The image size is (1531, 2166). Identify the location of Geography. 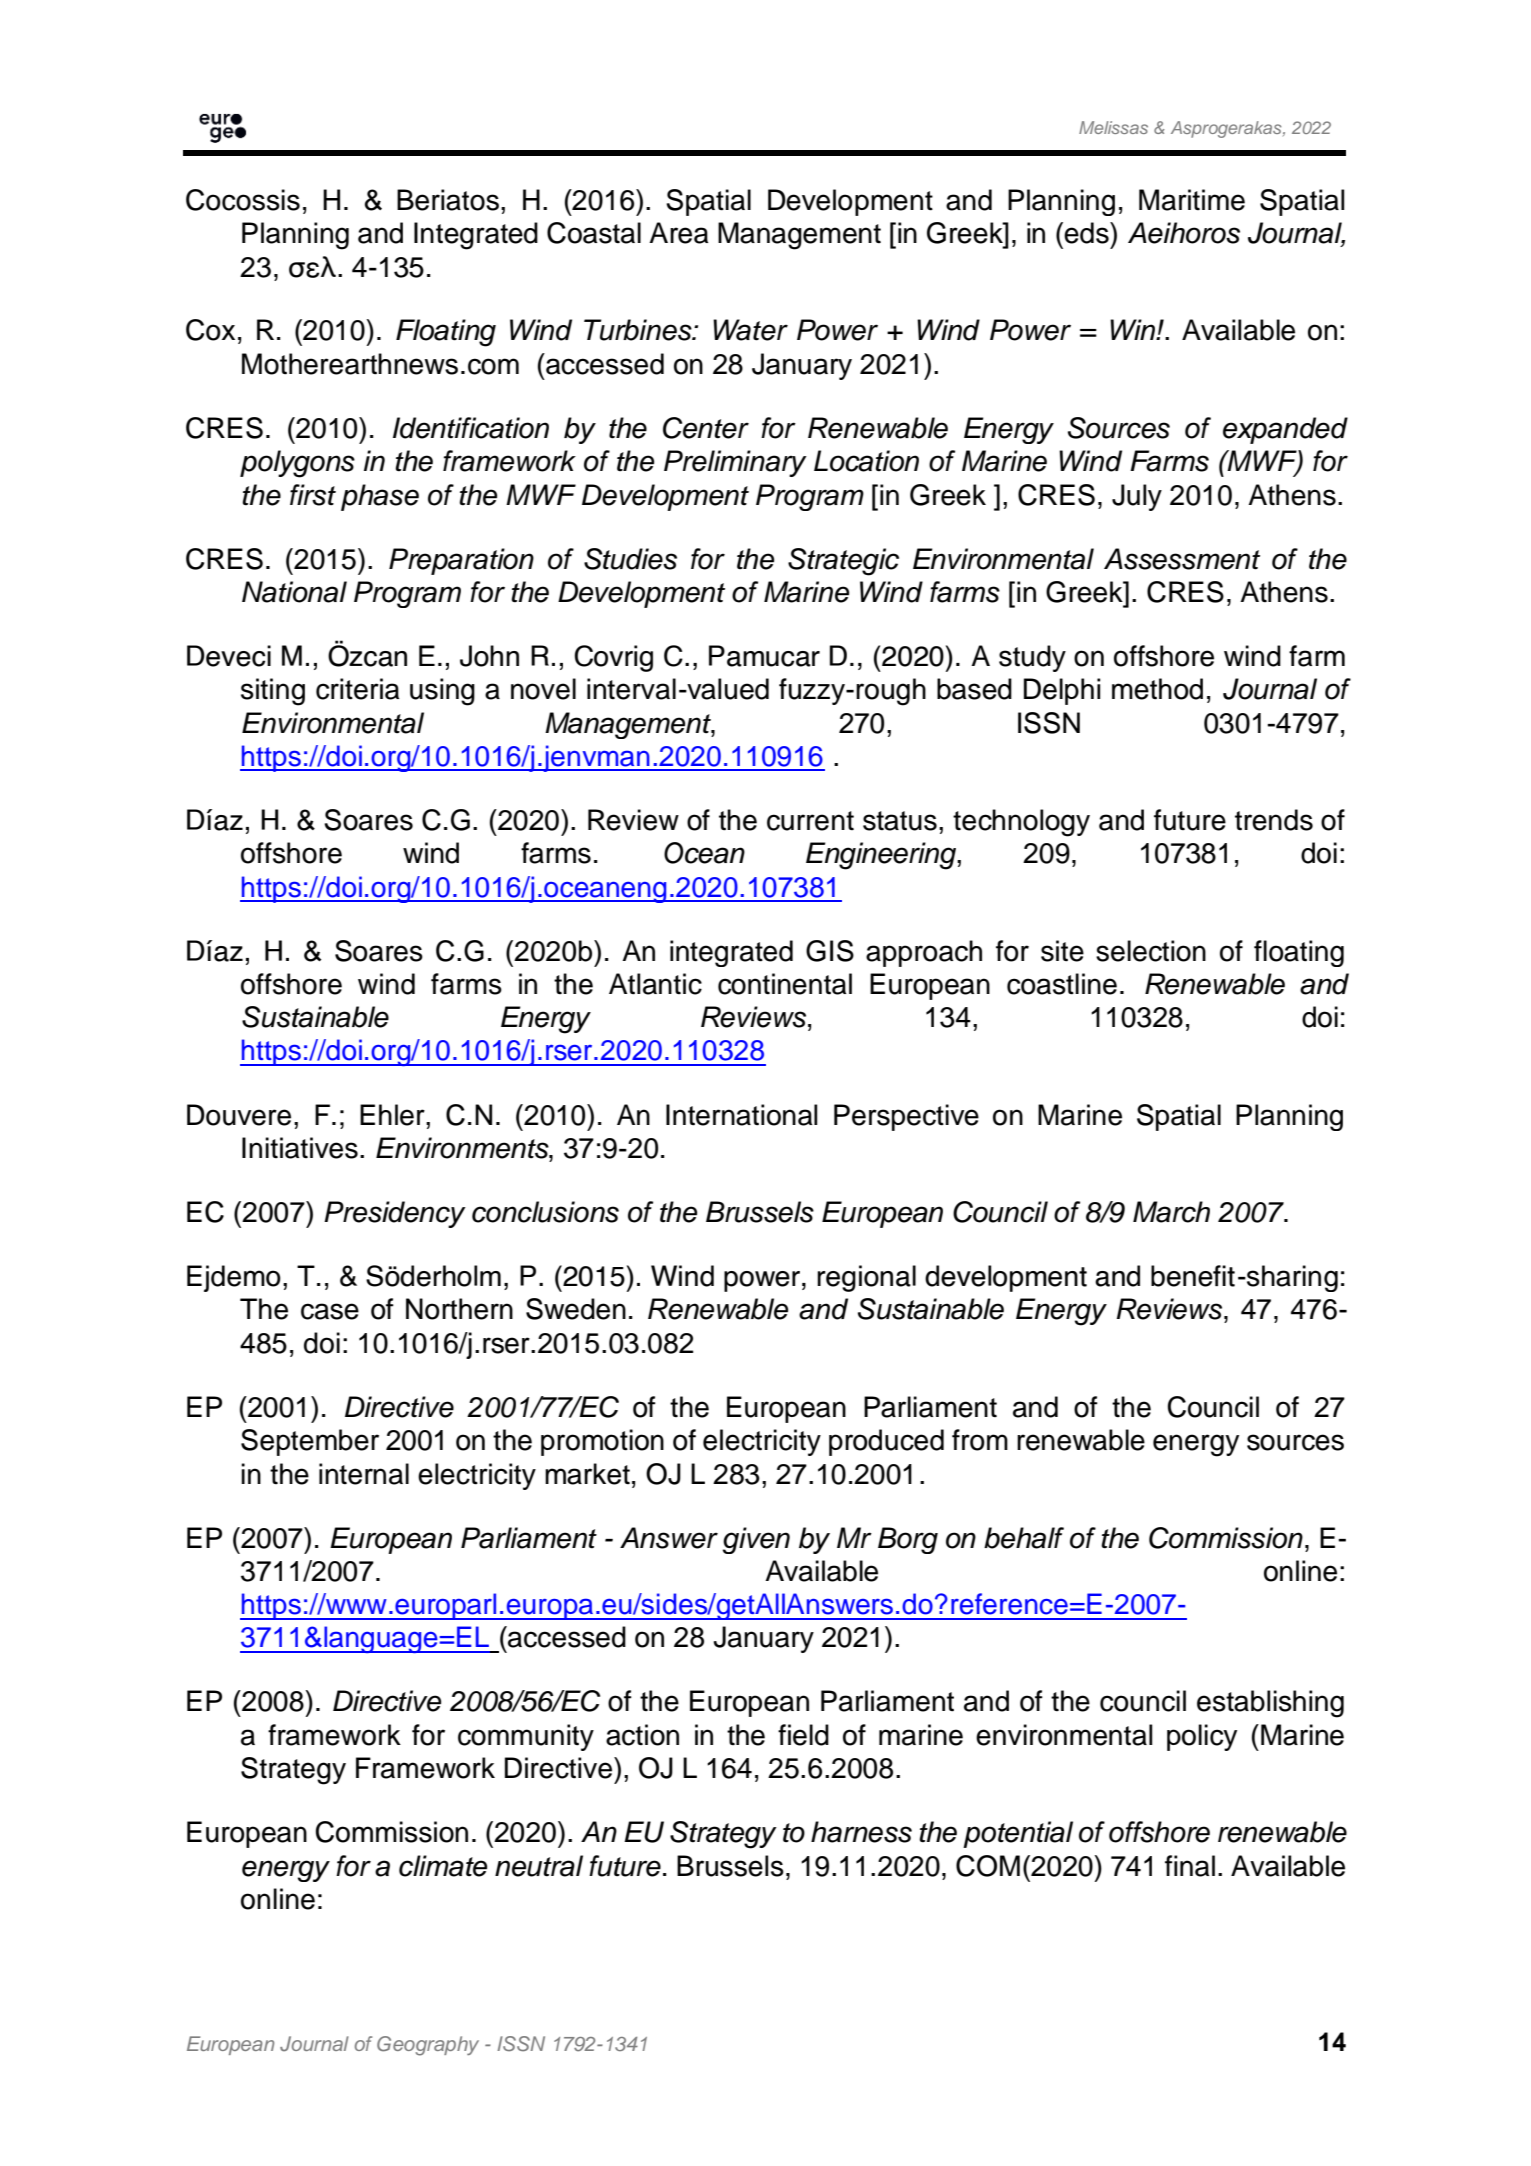
(428, 2046).
